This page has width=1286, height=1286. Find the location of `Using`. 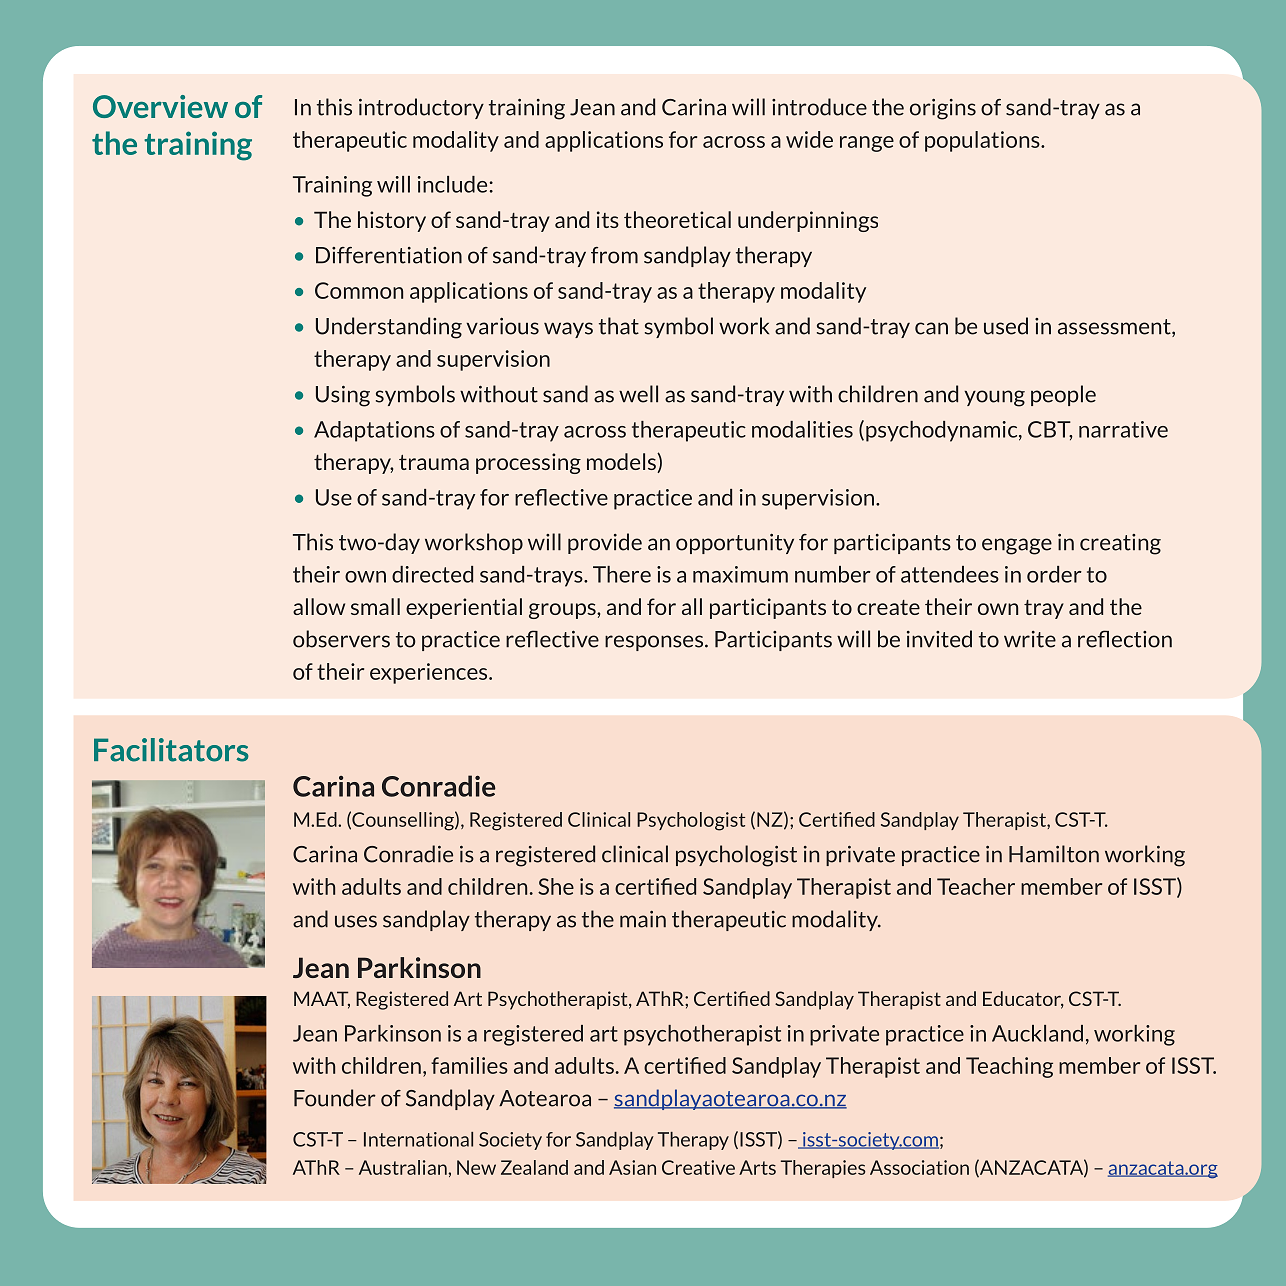

Using is located at coordinates (343, 396).
